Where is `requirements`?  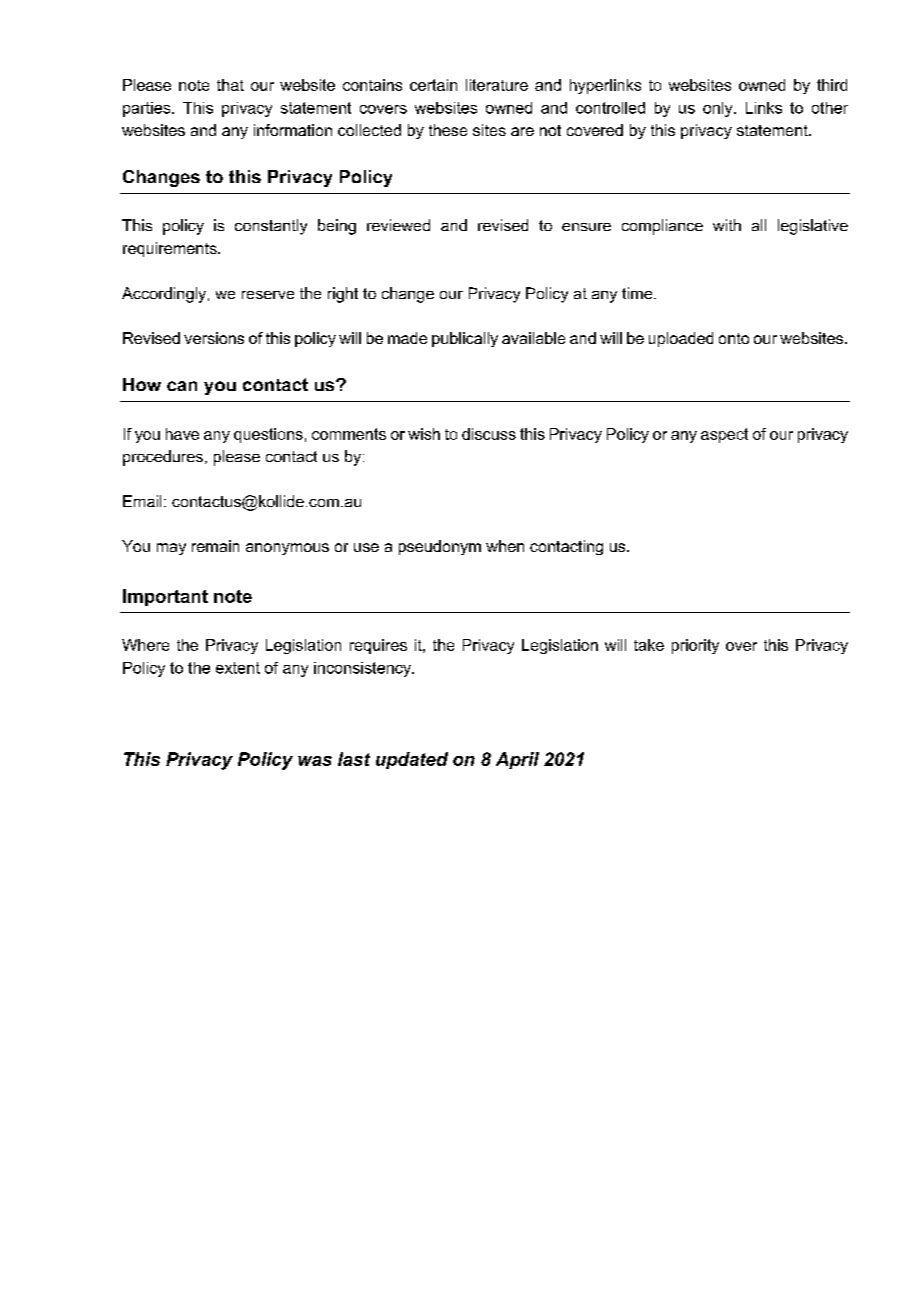 requirements is located at coordinates (171, 249).
